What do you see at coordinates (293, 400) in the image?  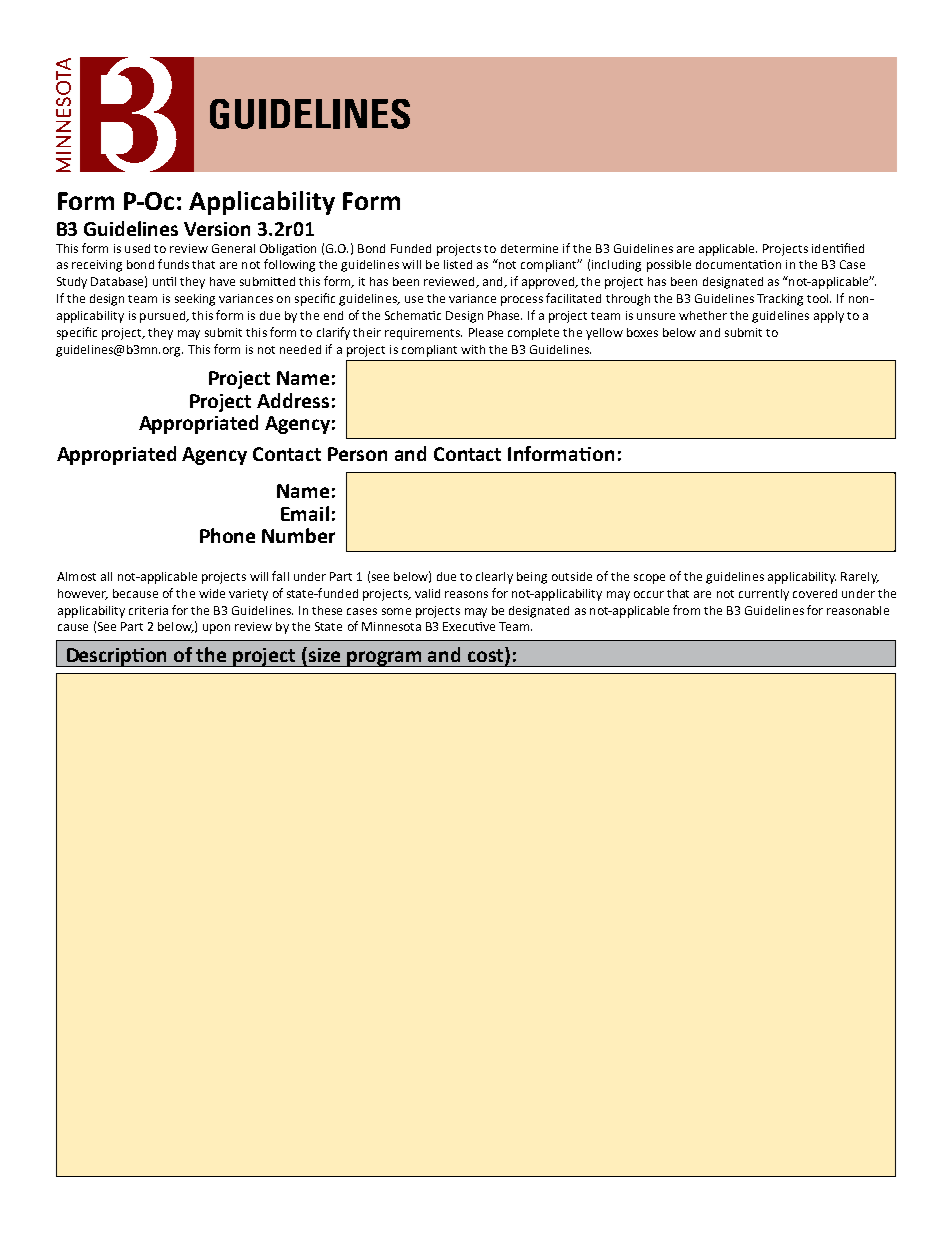 I see `Address` at bounding box center [293, 400].
